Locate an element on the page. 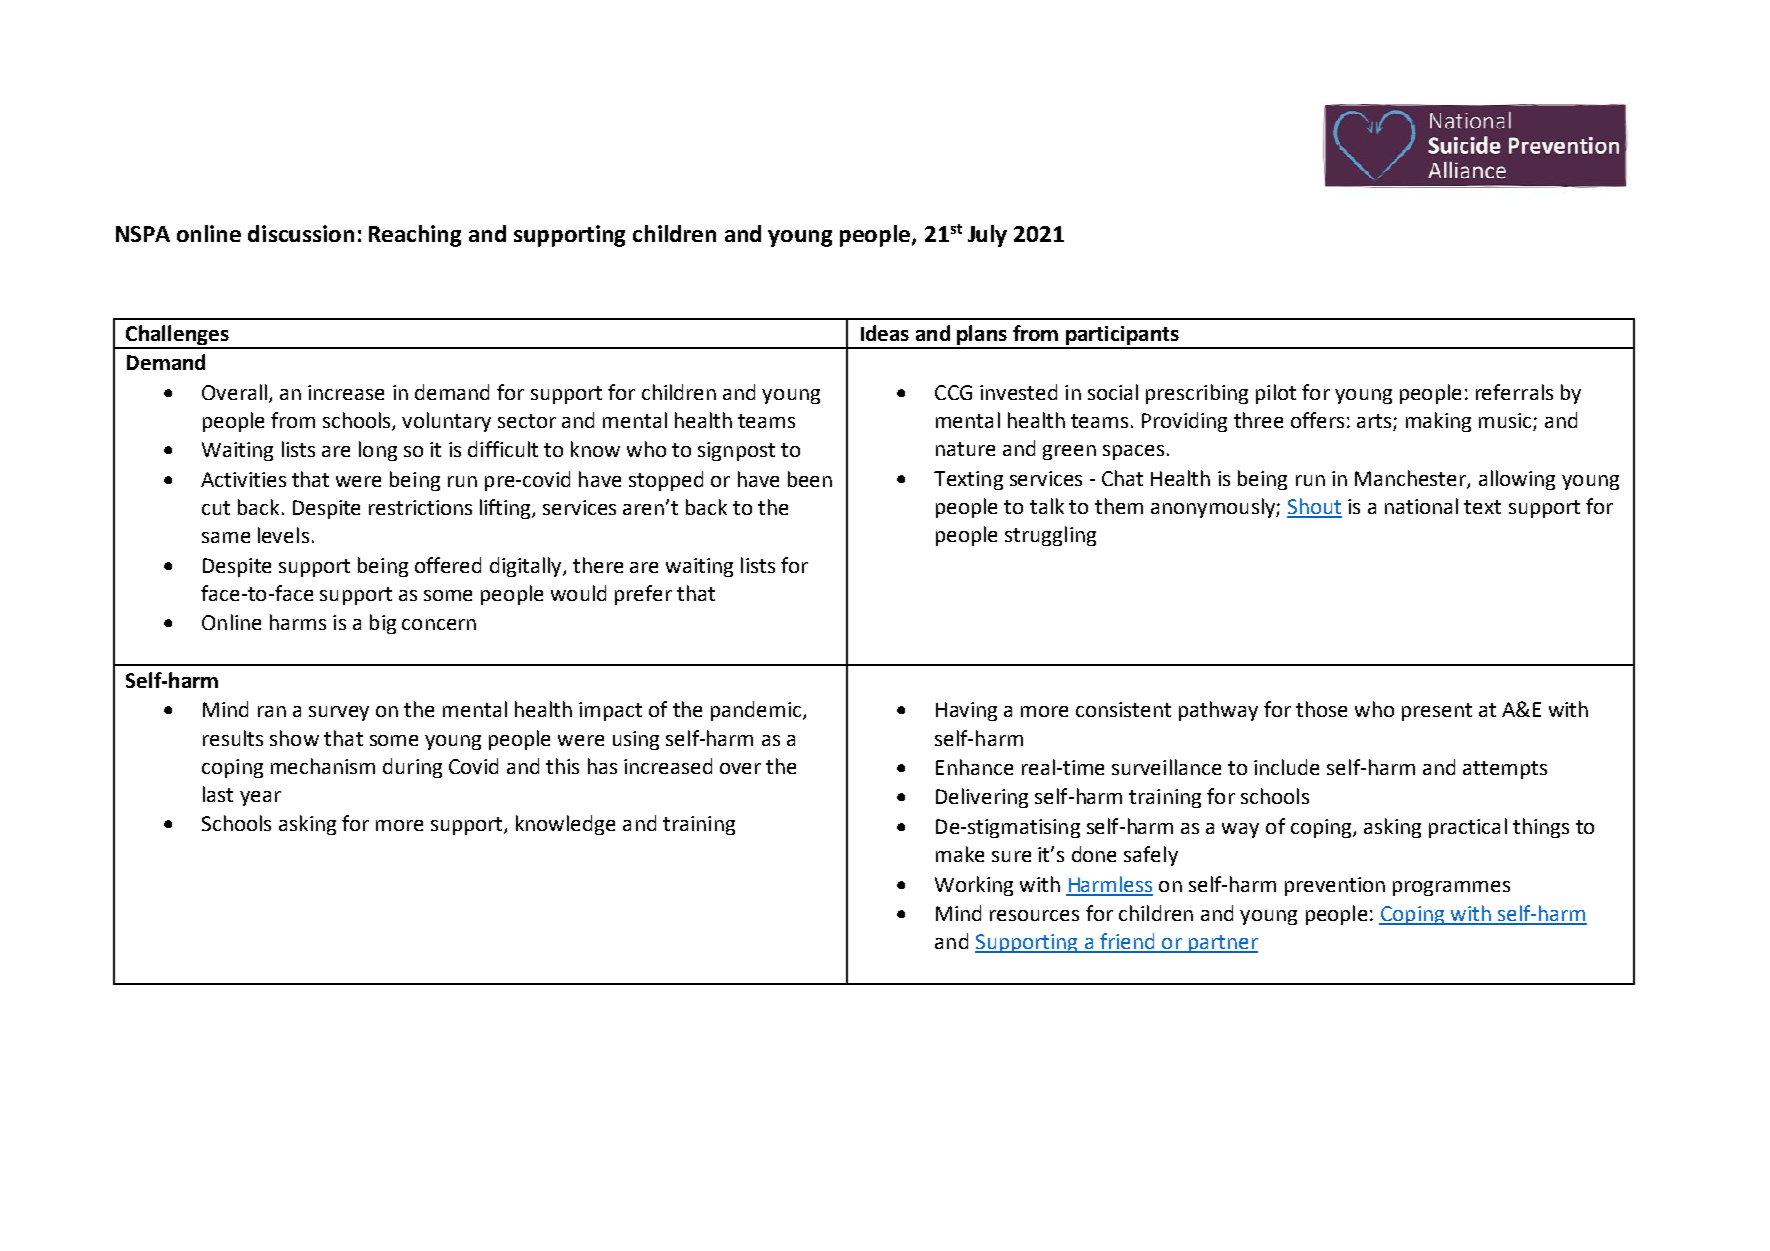  participants is located at coordinates (1122, 337).
